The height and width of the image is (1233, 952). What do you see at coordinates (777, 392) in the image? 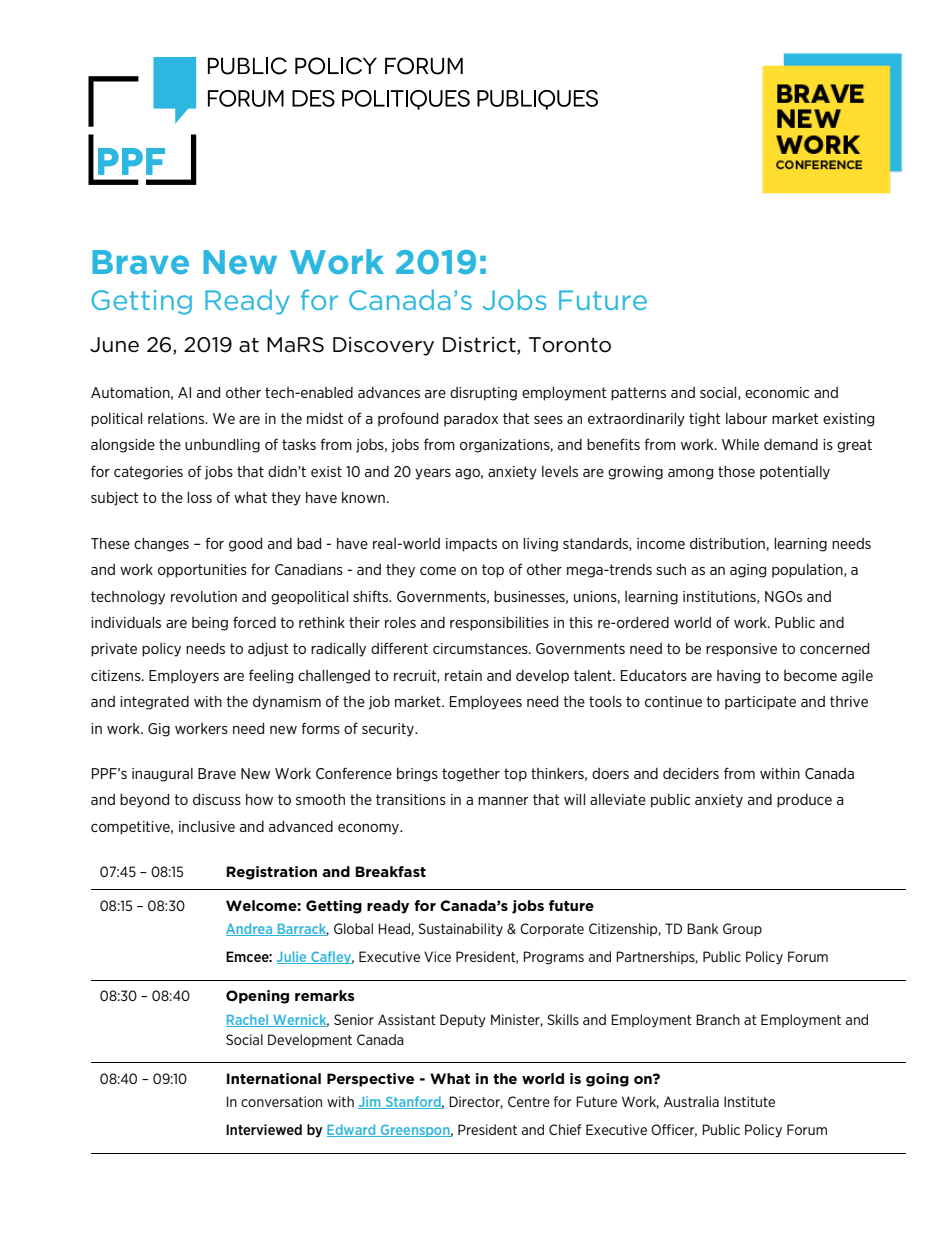
I see `economic` at bounding box center [777, 392].
